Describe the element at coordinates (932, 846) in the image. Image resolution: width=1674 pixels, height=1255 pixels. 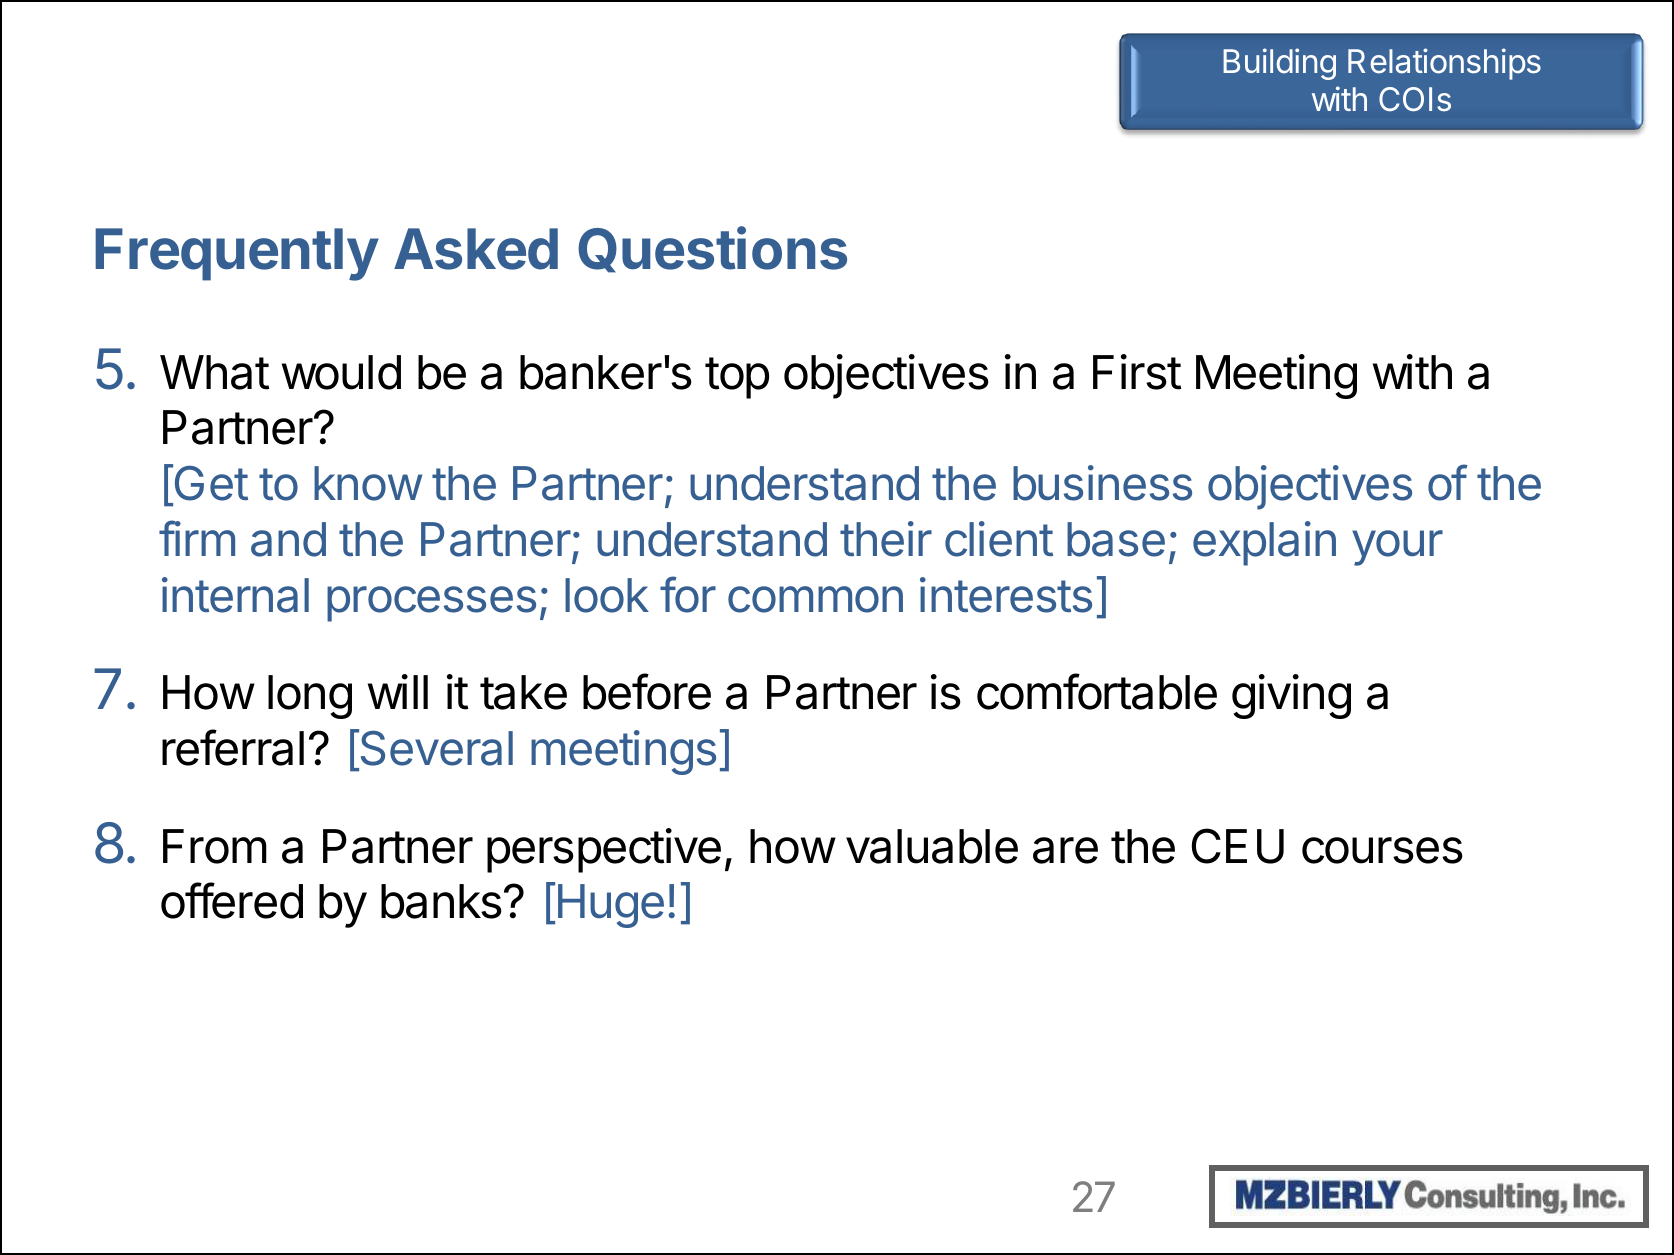
I see `valuable` at that location.
